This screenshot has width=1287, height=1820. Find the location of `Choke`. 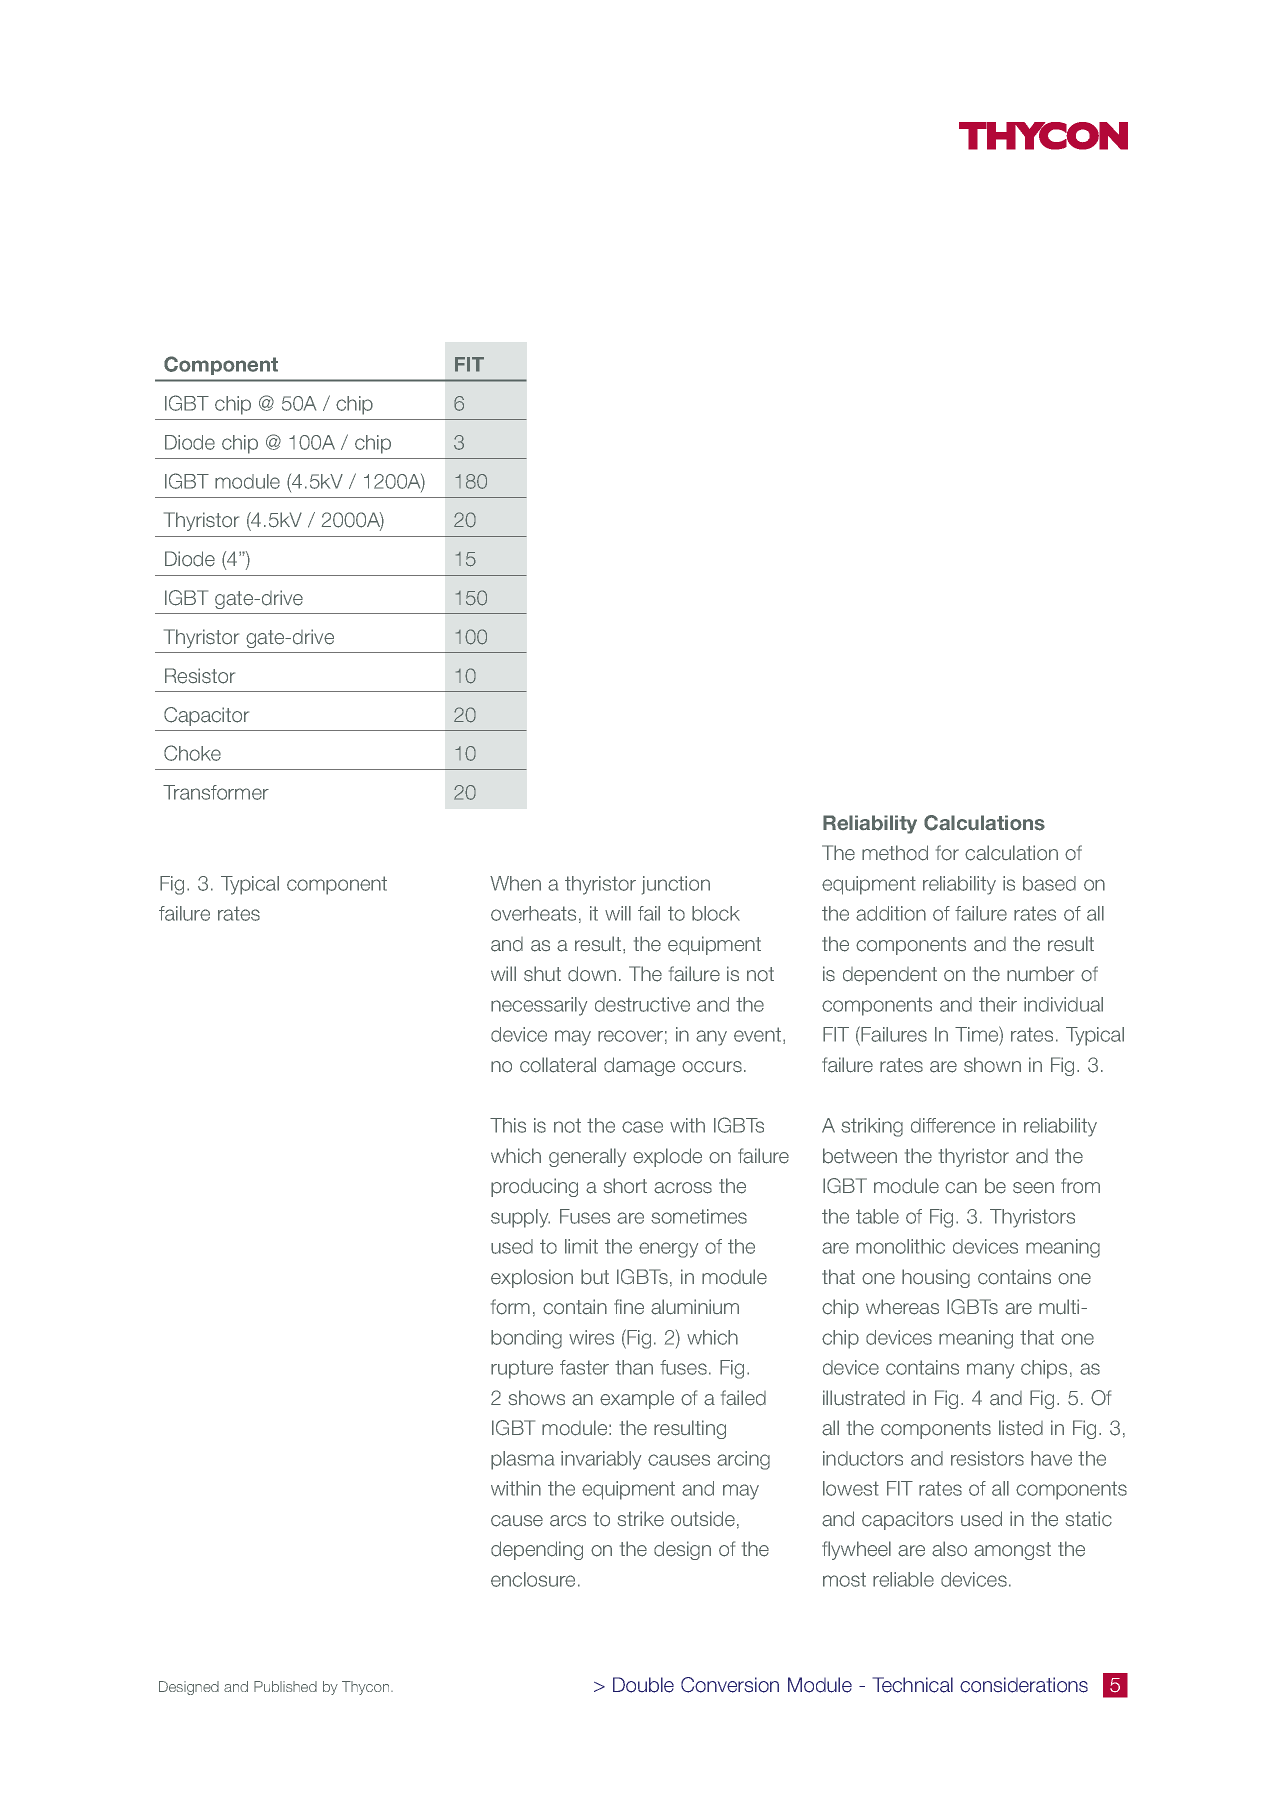

Choke is located at coordinates (192, 753).
